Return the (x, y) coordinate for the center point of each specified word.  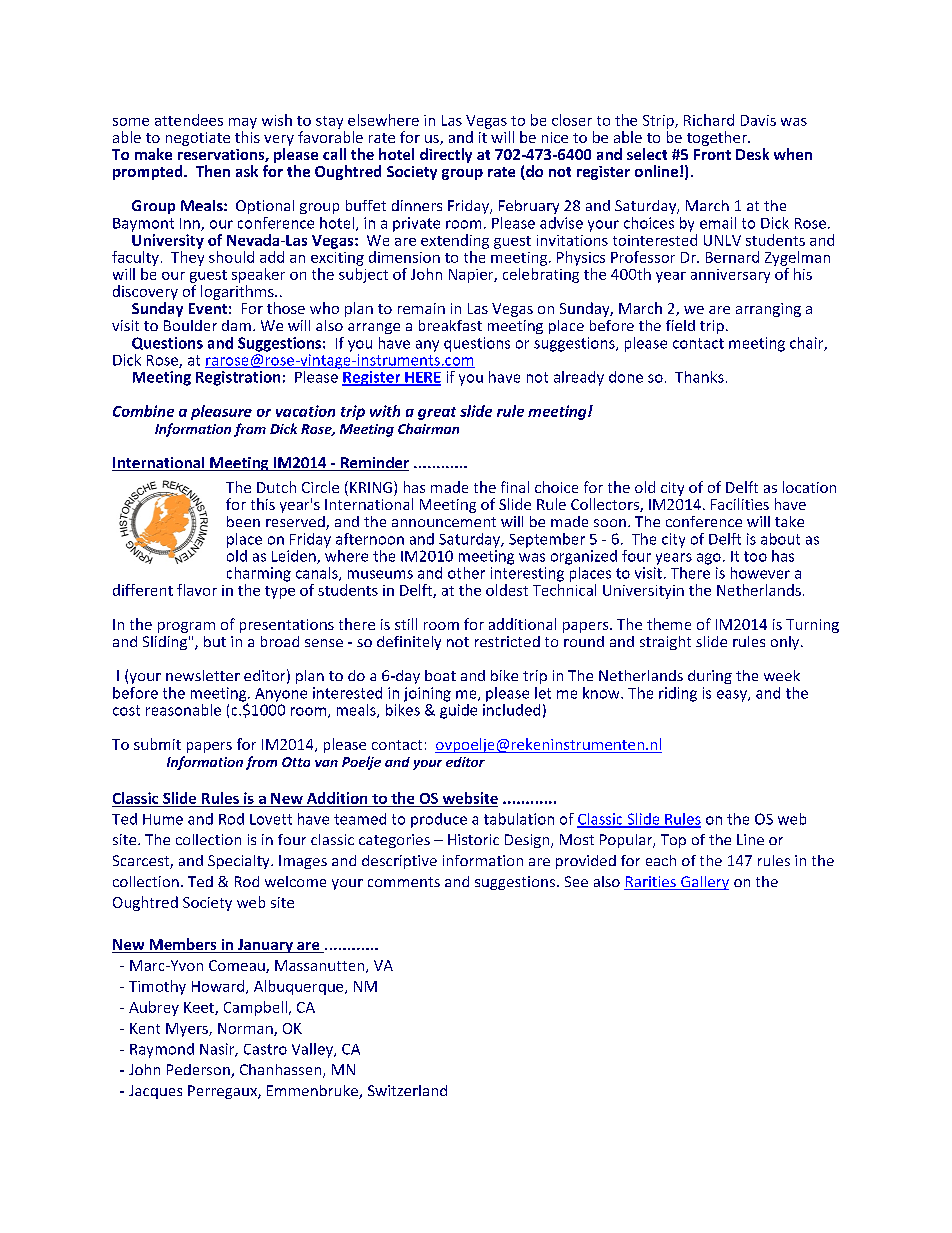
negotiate (198, 139)
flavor (197, 590)
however (760, 573)
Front (712, 154)
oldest (507, 590)
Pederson (199, 1071)
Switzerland (407, 1090)
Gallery (704, 883)
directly (446, 155)
